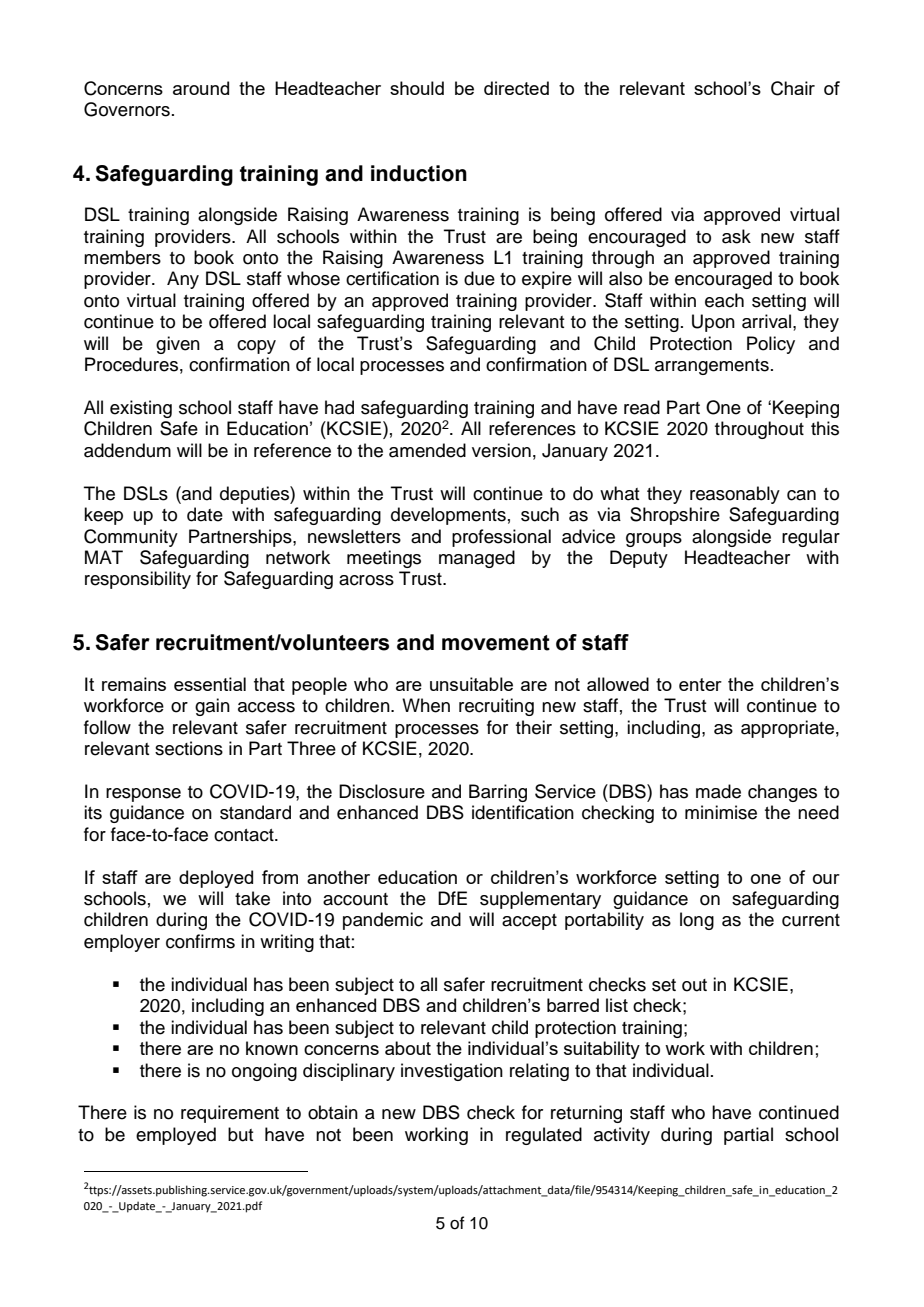  What do you see at coordinates (176, 1136) in the screenshot?
I see `employed` at bounding box center [176, 1136].
